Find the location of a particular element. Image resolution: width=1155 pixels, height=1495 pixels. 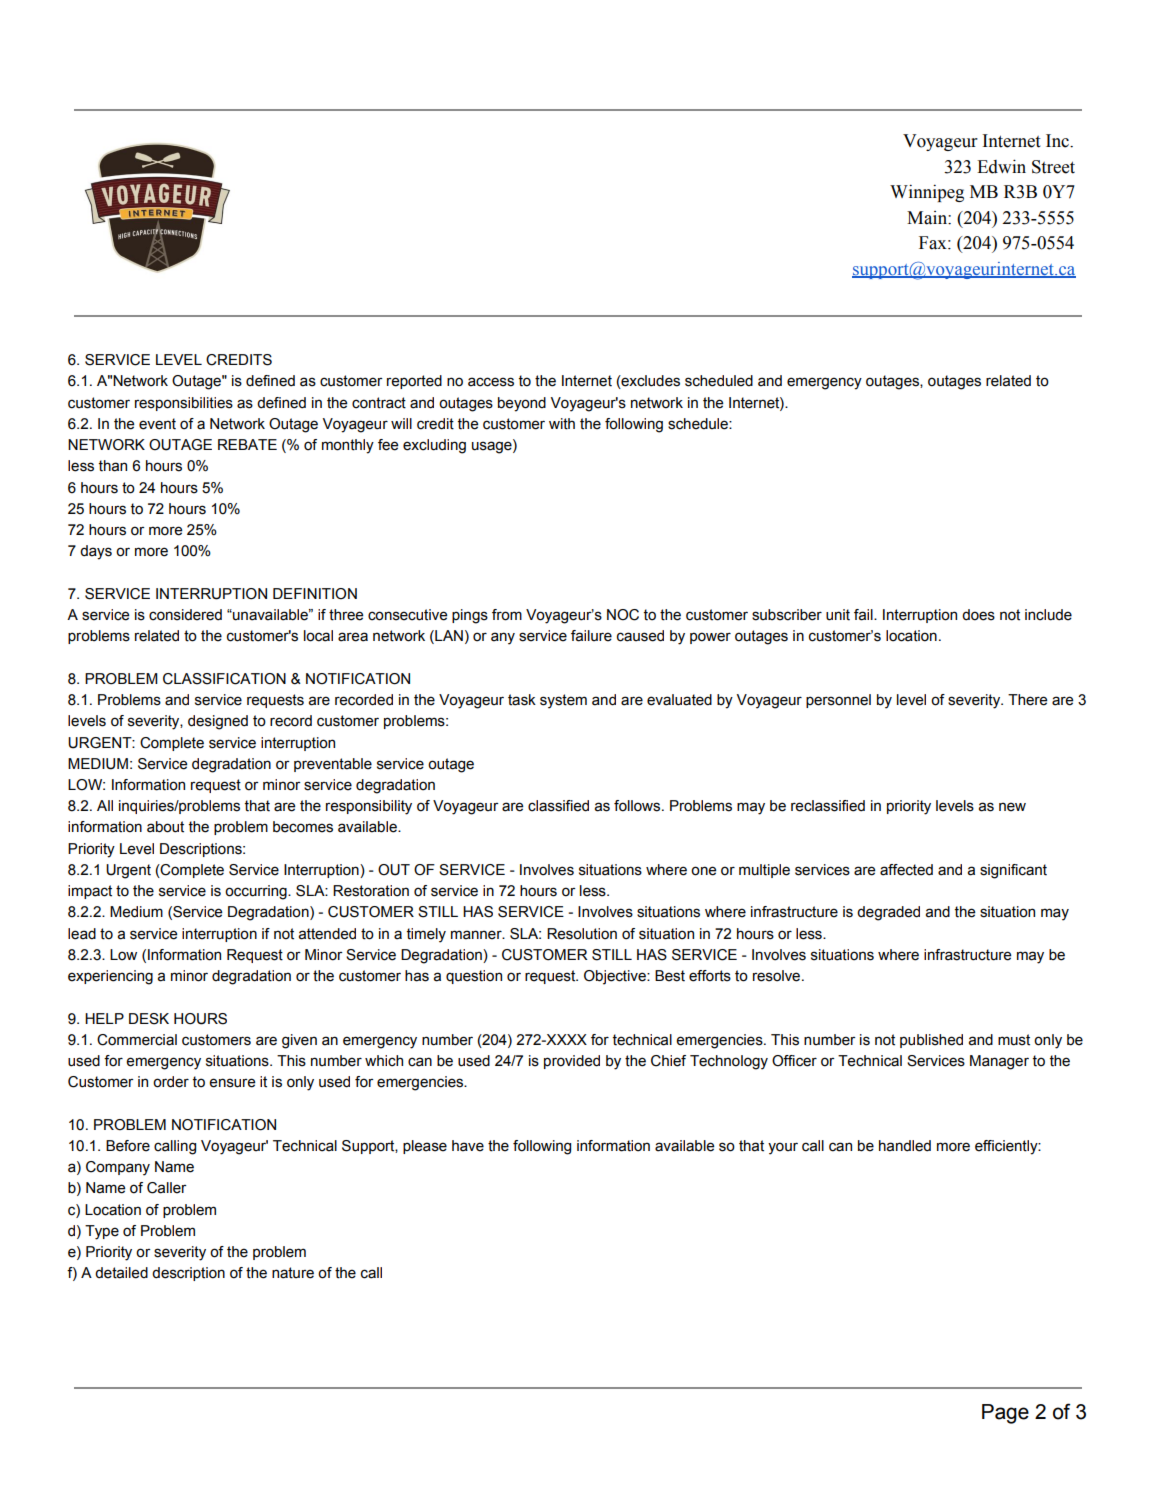

access is located at coordinates (491, 382).
